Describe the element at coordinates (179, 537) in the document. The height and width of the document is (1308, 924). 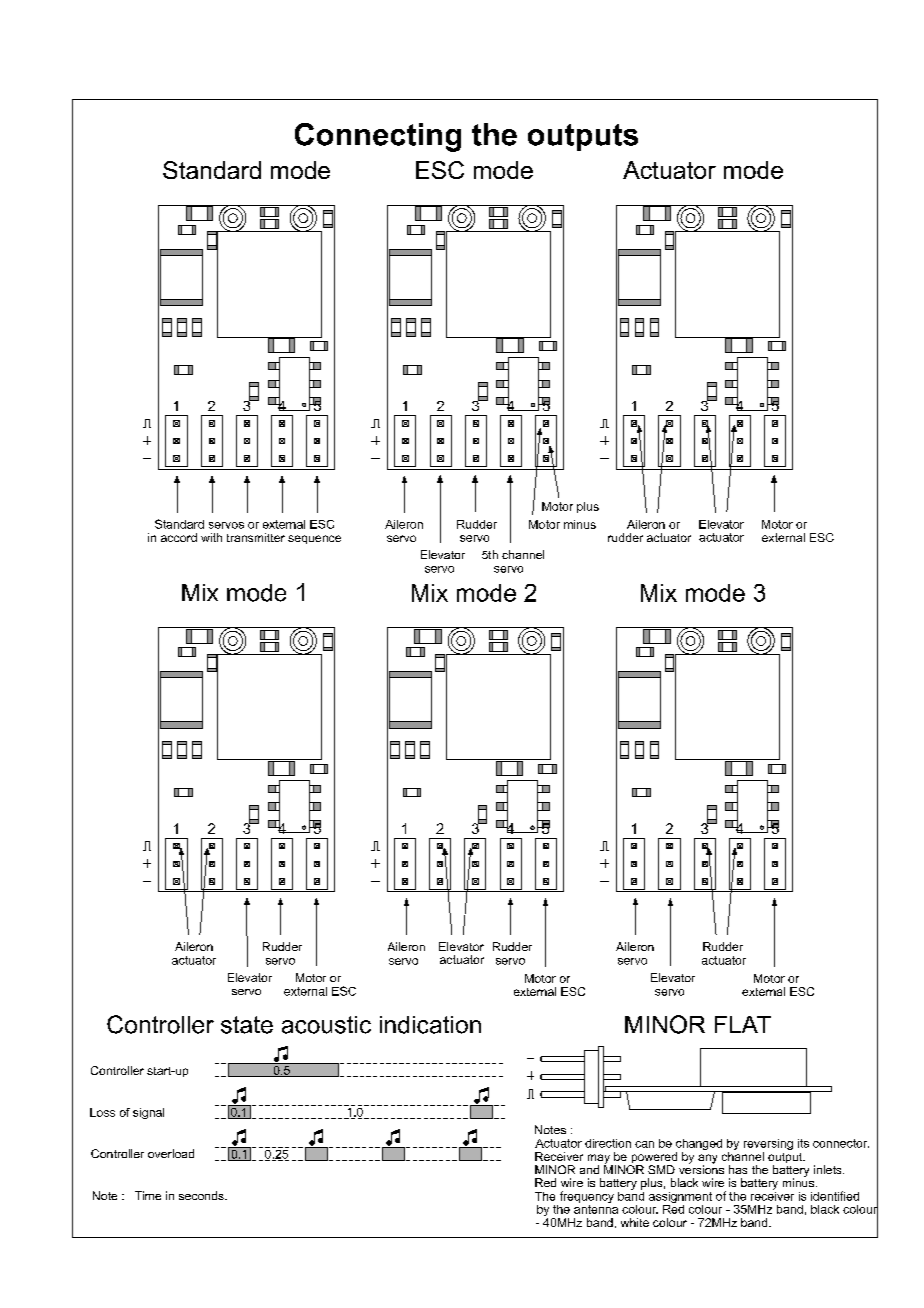
I see `accord` at that location.
